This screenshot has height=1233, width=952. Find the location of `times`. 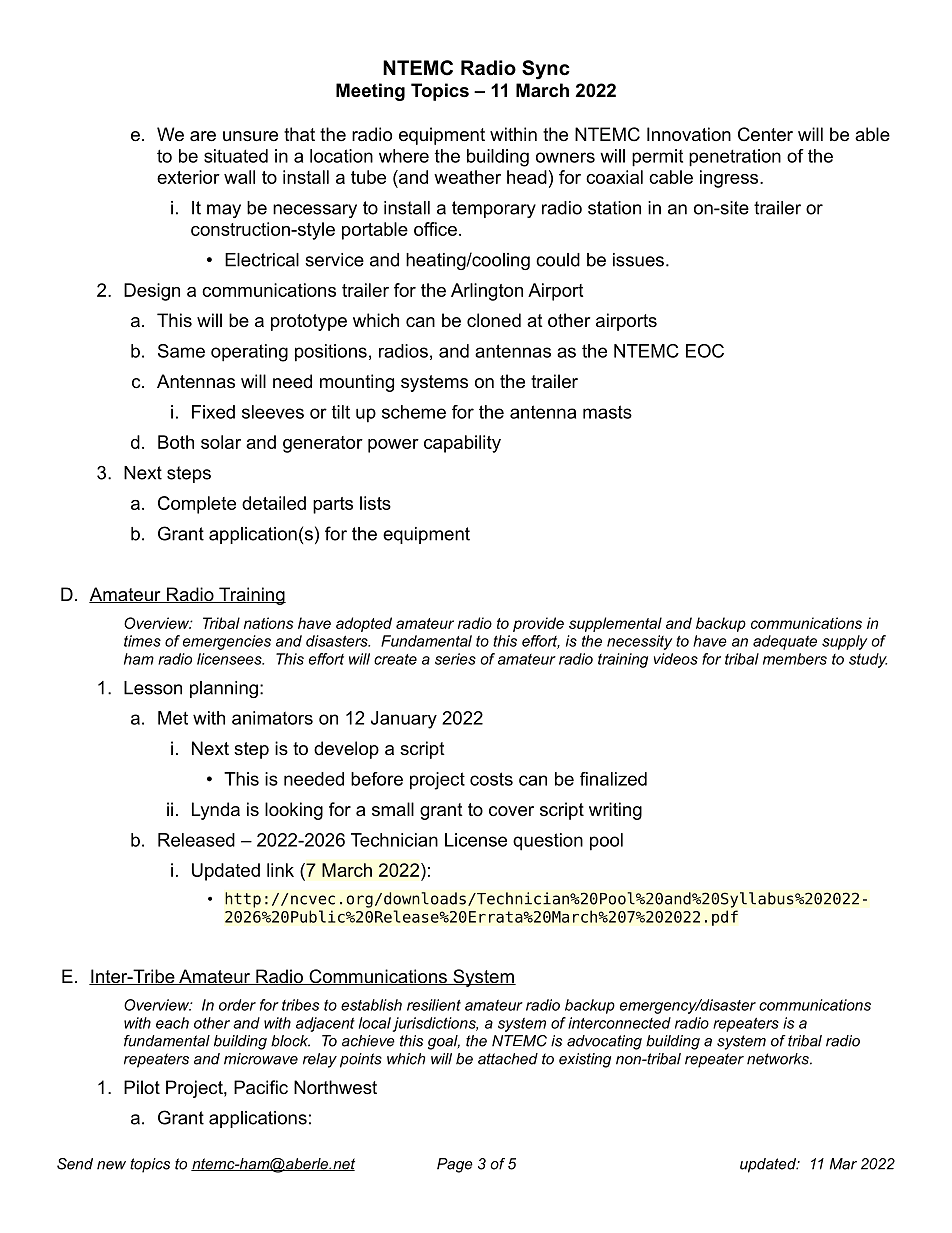

times is located at coordinates (142, 641).
